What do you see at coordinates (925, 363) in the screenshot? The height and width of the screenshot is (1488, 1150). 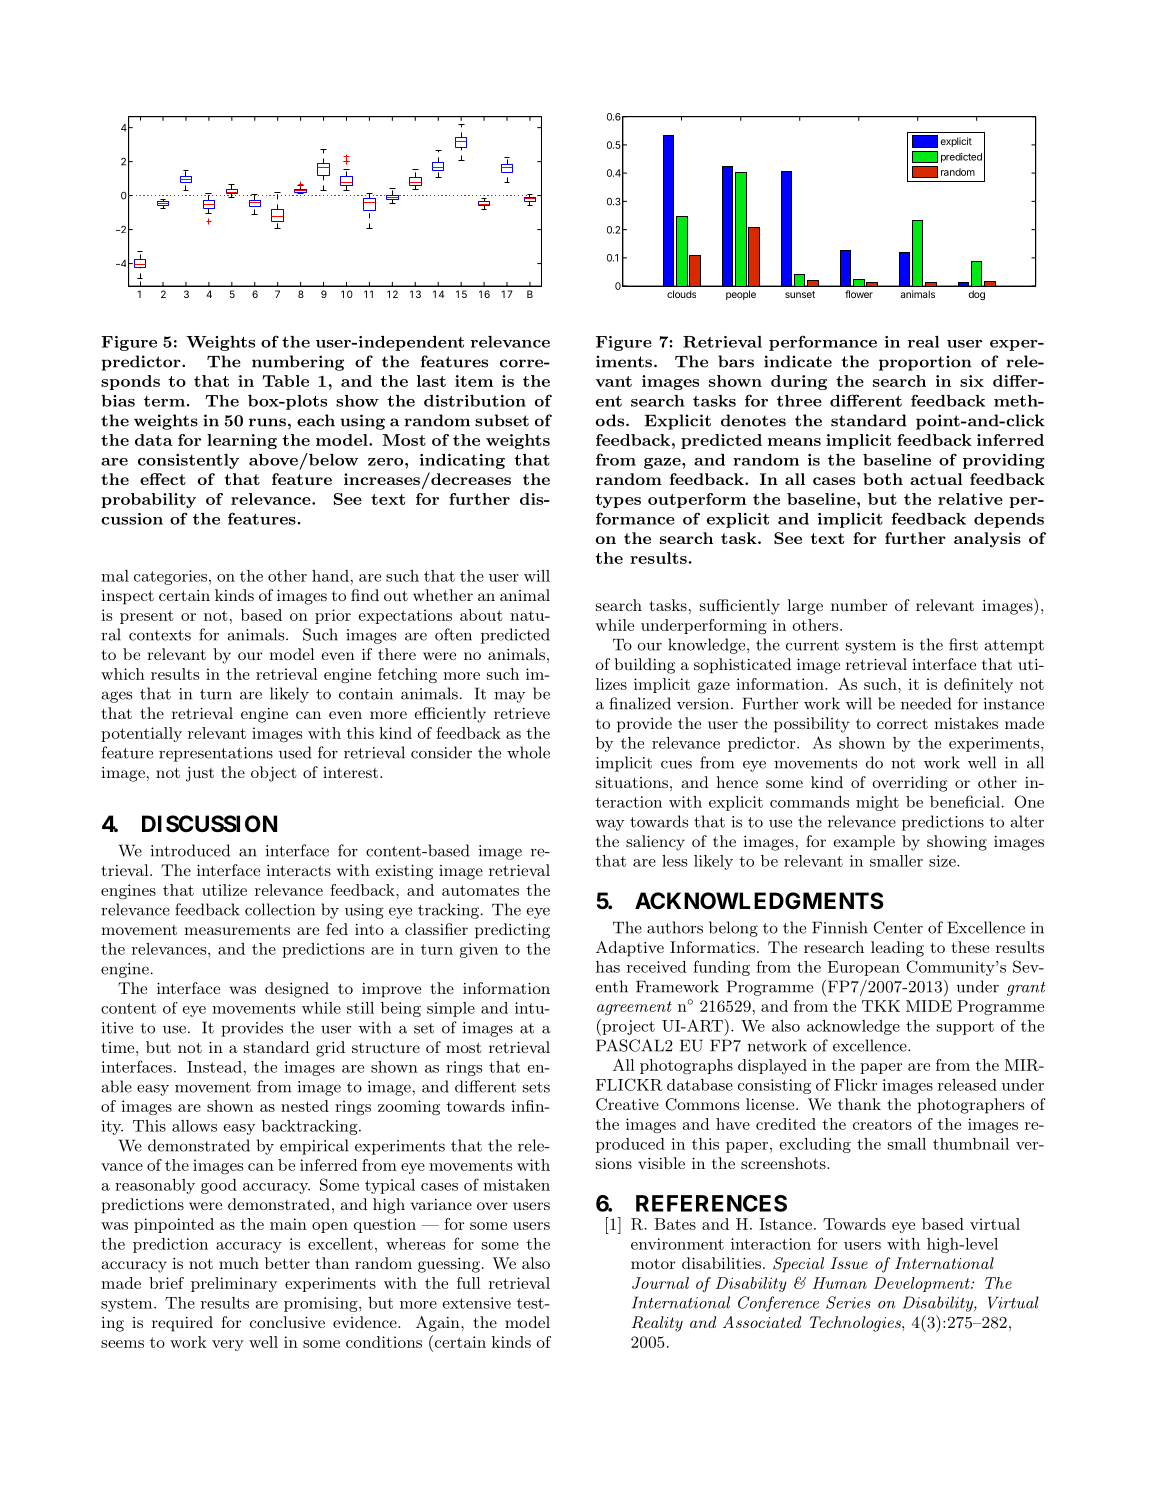 I see `proportion` at bounding box center [925, 363].
